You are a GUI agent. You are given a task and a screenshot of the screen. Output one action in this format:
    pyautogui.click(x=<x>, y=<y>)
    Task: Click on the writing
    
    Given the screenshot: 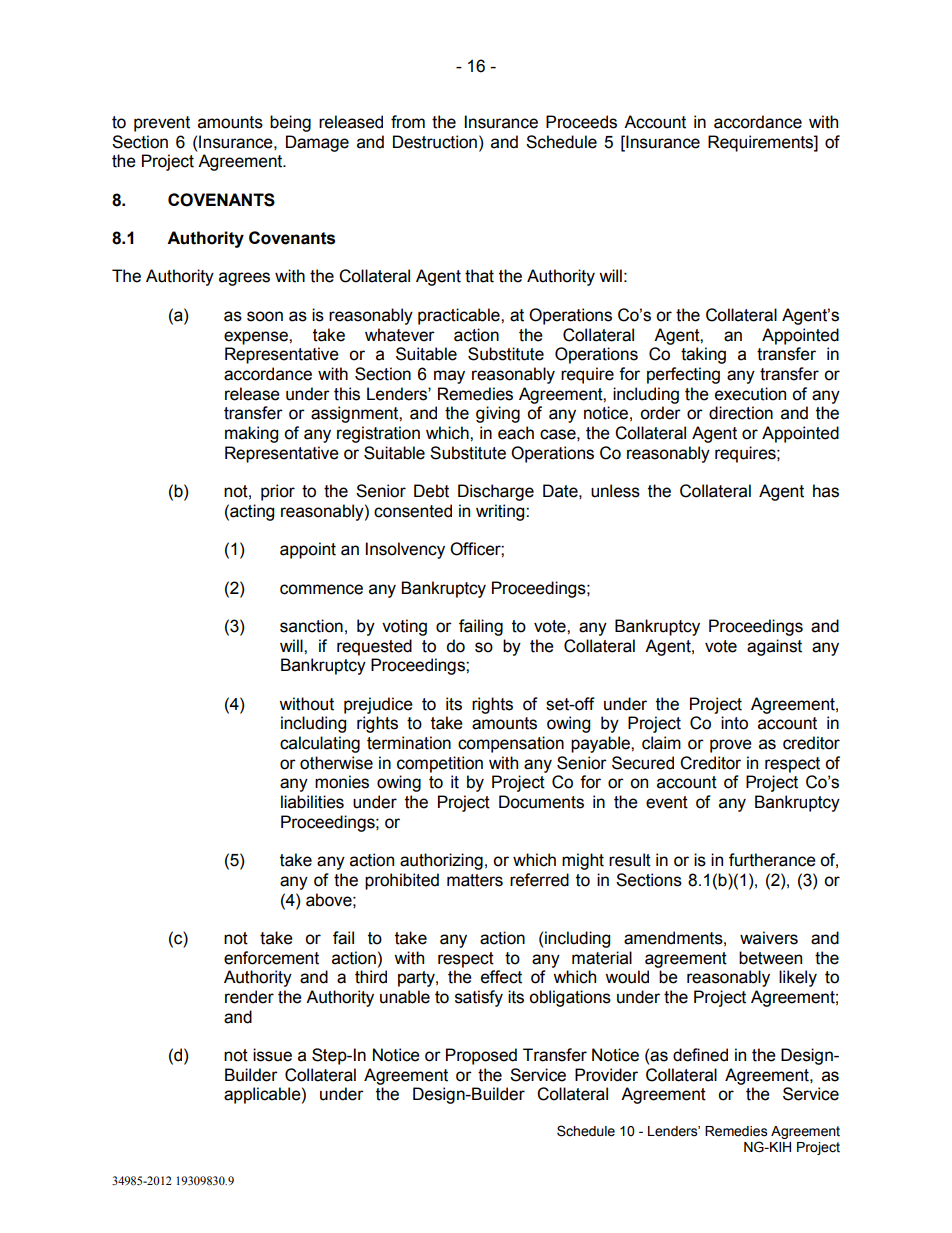 What is the action you would take?
    pyautogui.click(x=501, y=512)
